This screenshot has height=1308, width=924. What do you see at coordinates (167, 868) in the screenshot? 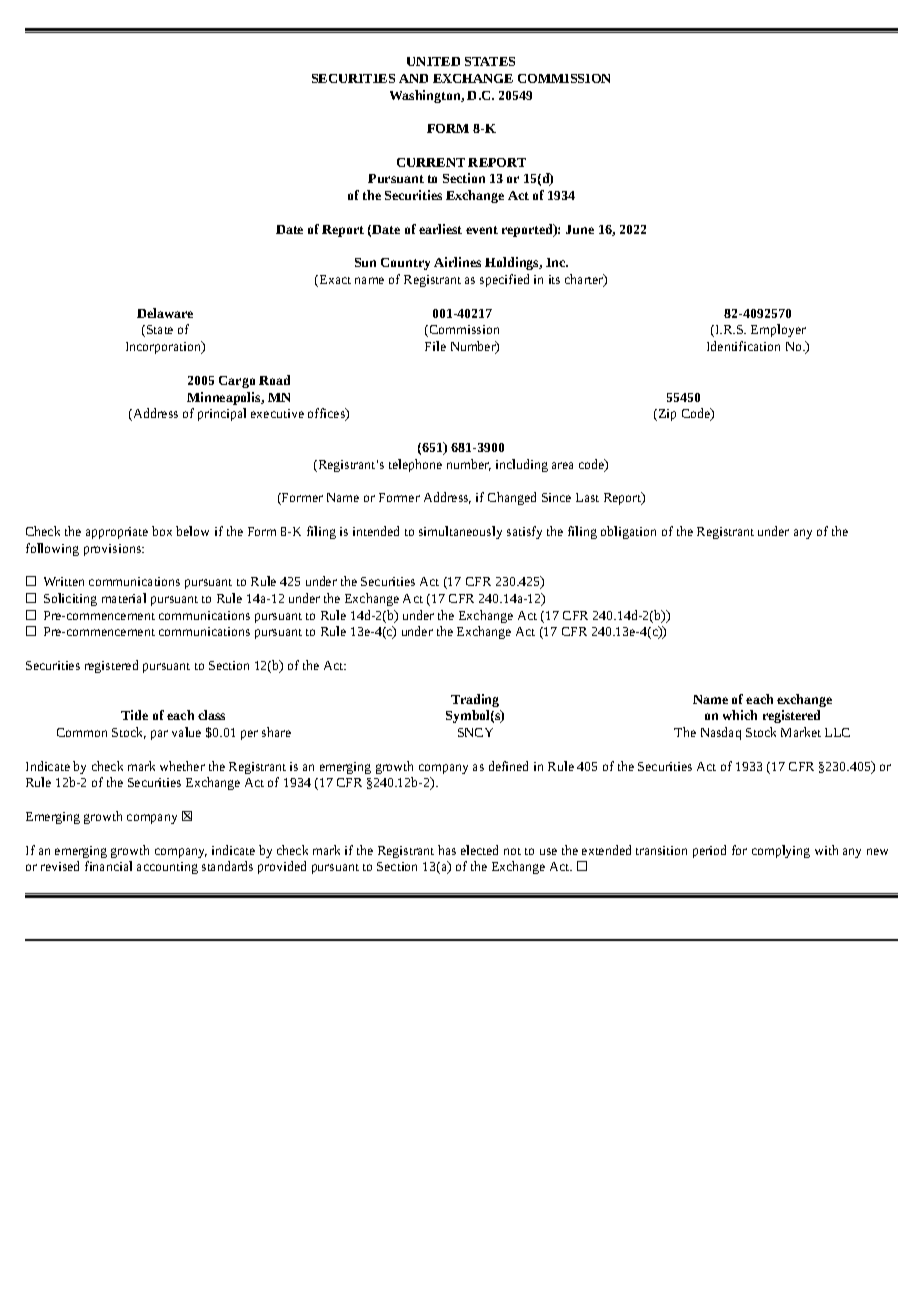
I see `accounting` at bounding box center [167, 868].
